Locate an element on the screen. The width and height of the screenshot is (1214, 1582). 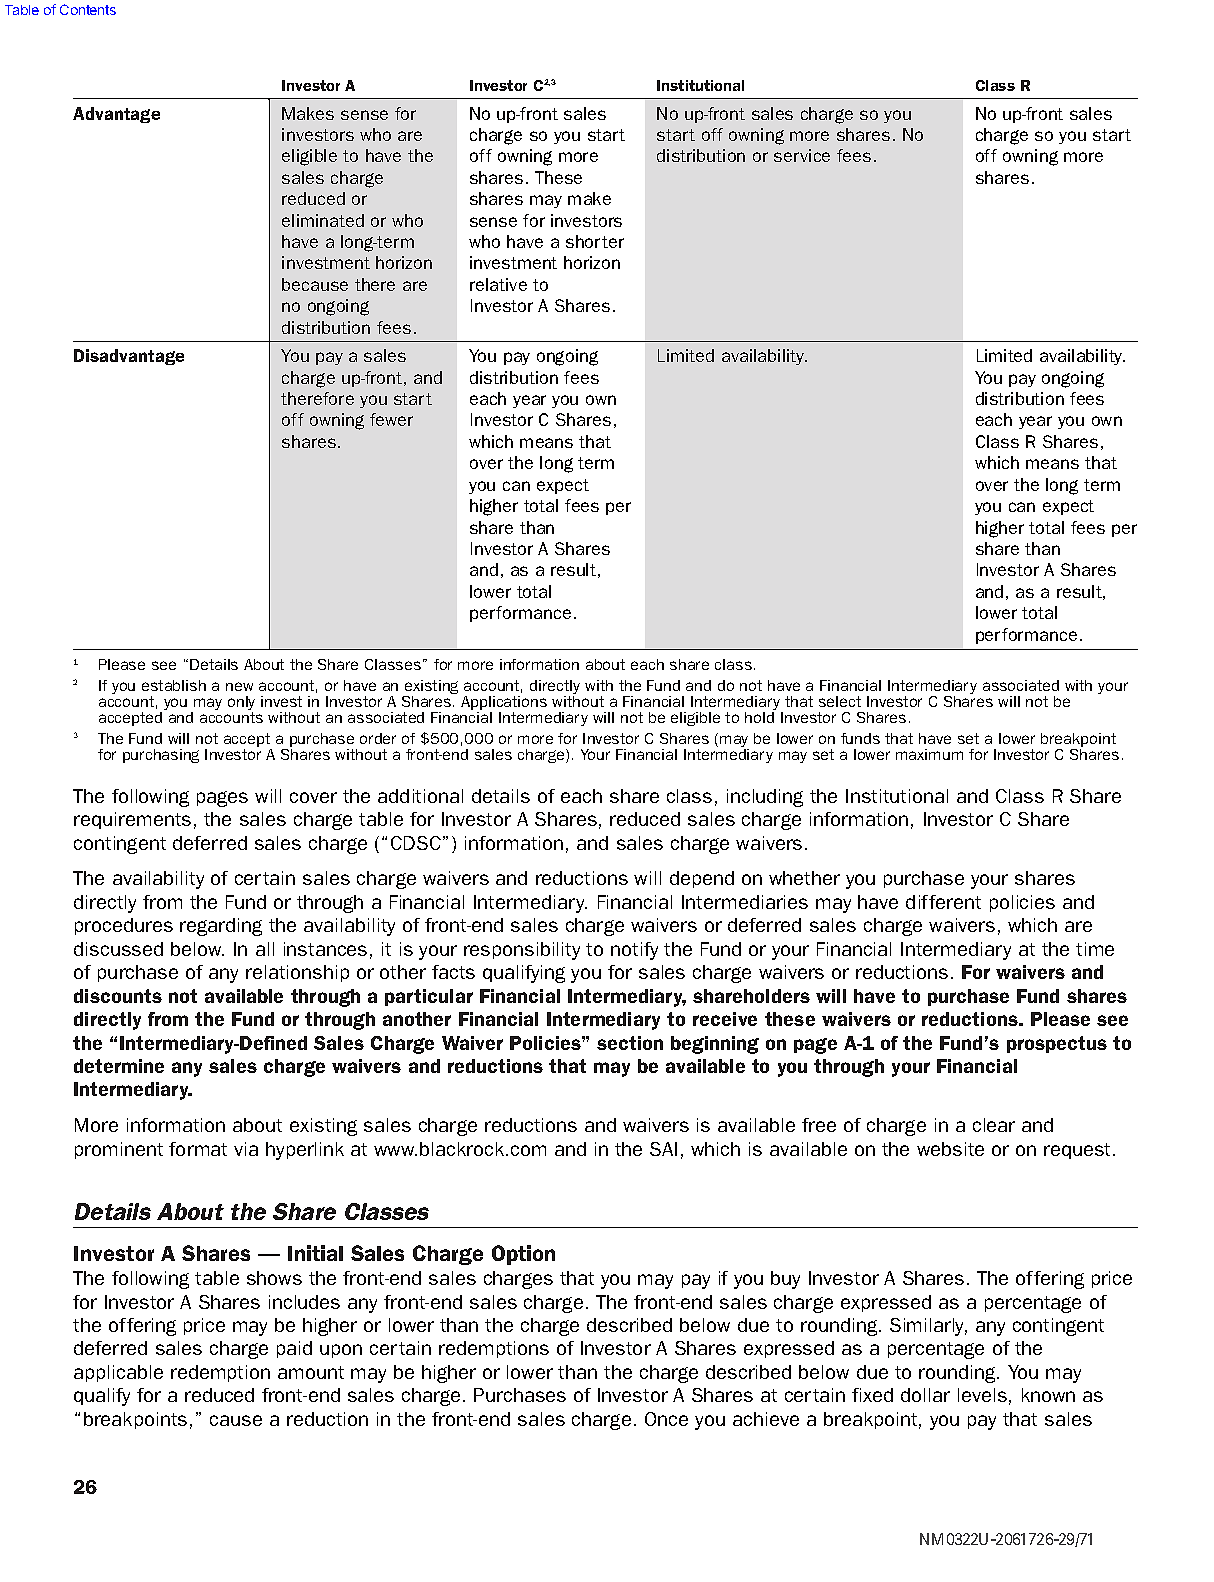
maximum is located at coordinates (929, 754).
